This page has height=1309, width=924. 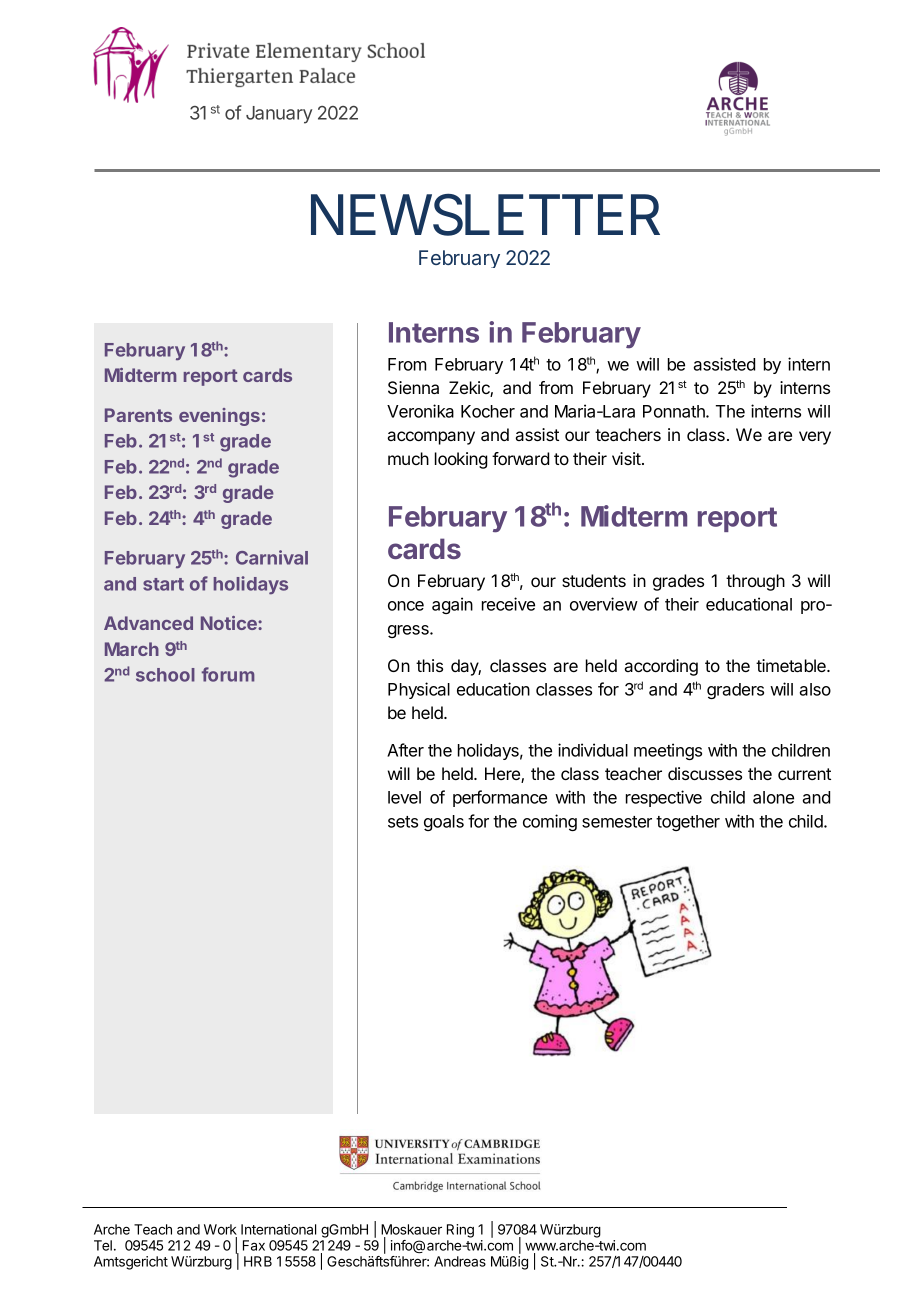 What do you see at coordinates (403, 822) in the page?
I see `sets` at bounding box center [403, 822].
